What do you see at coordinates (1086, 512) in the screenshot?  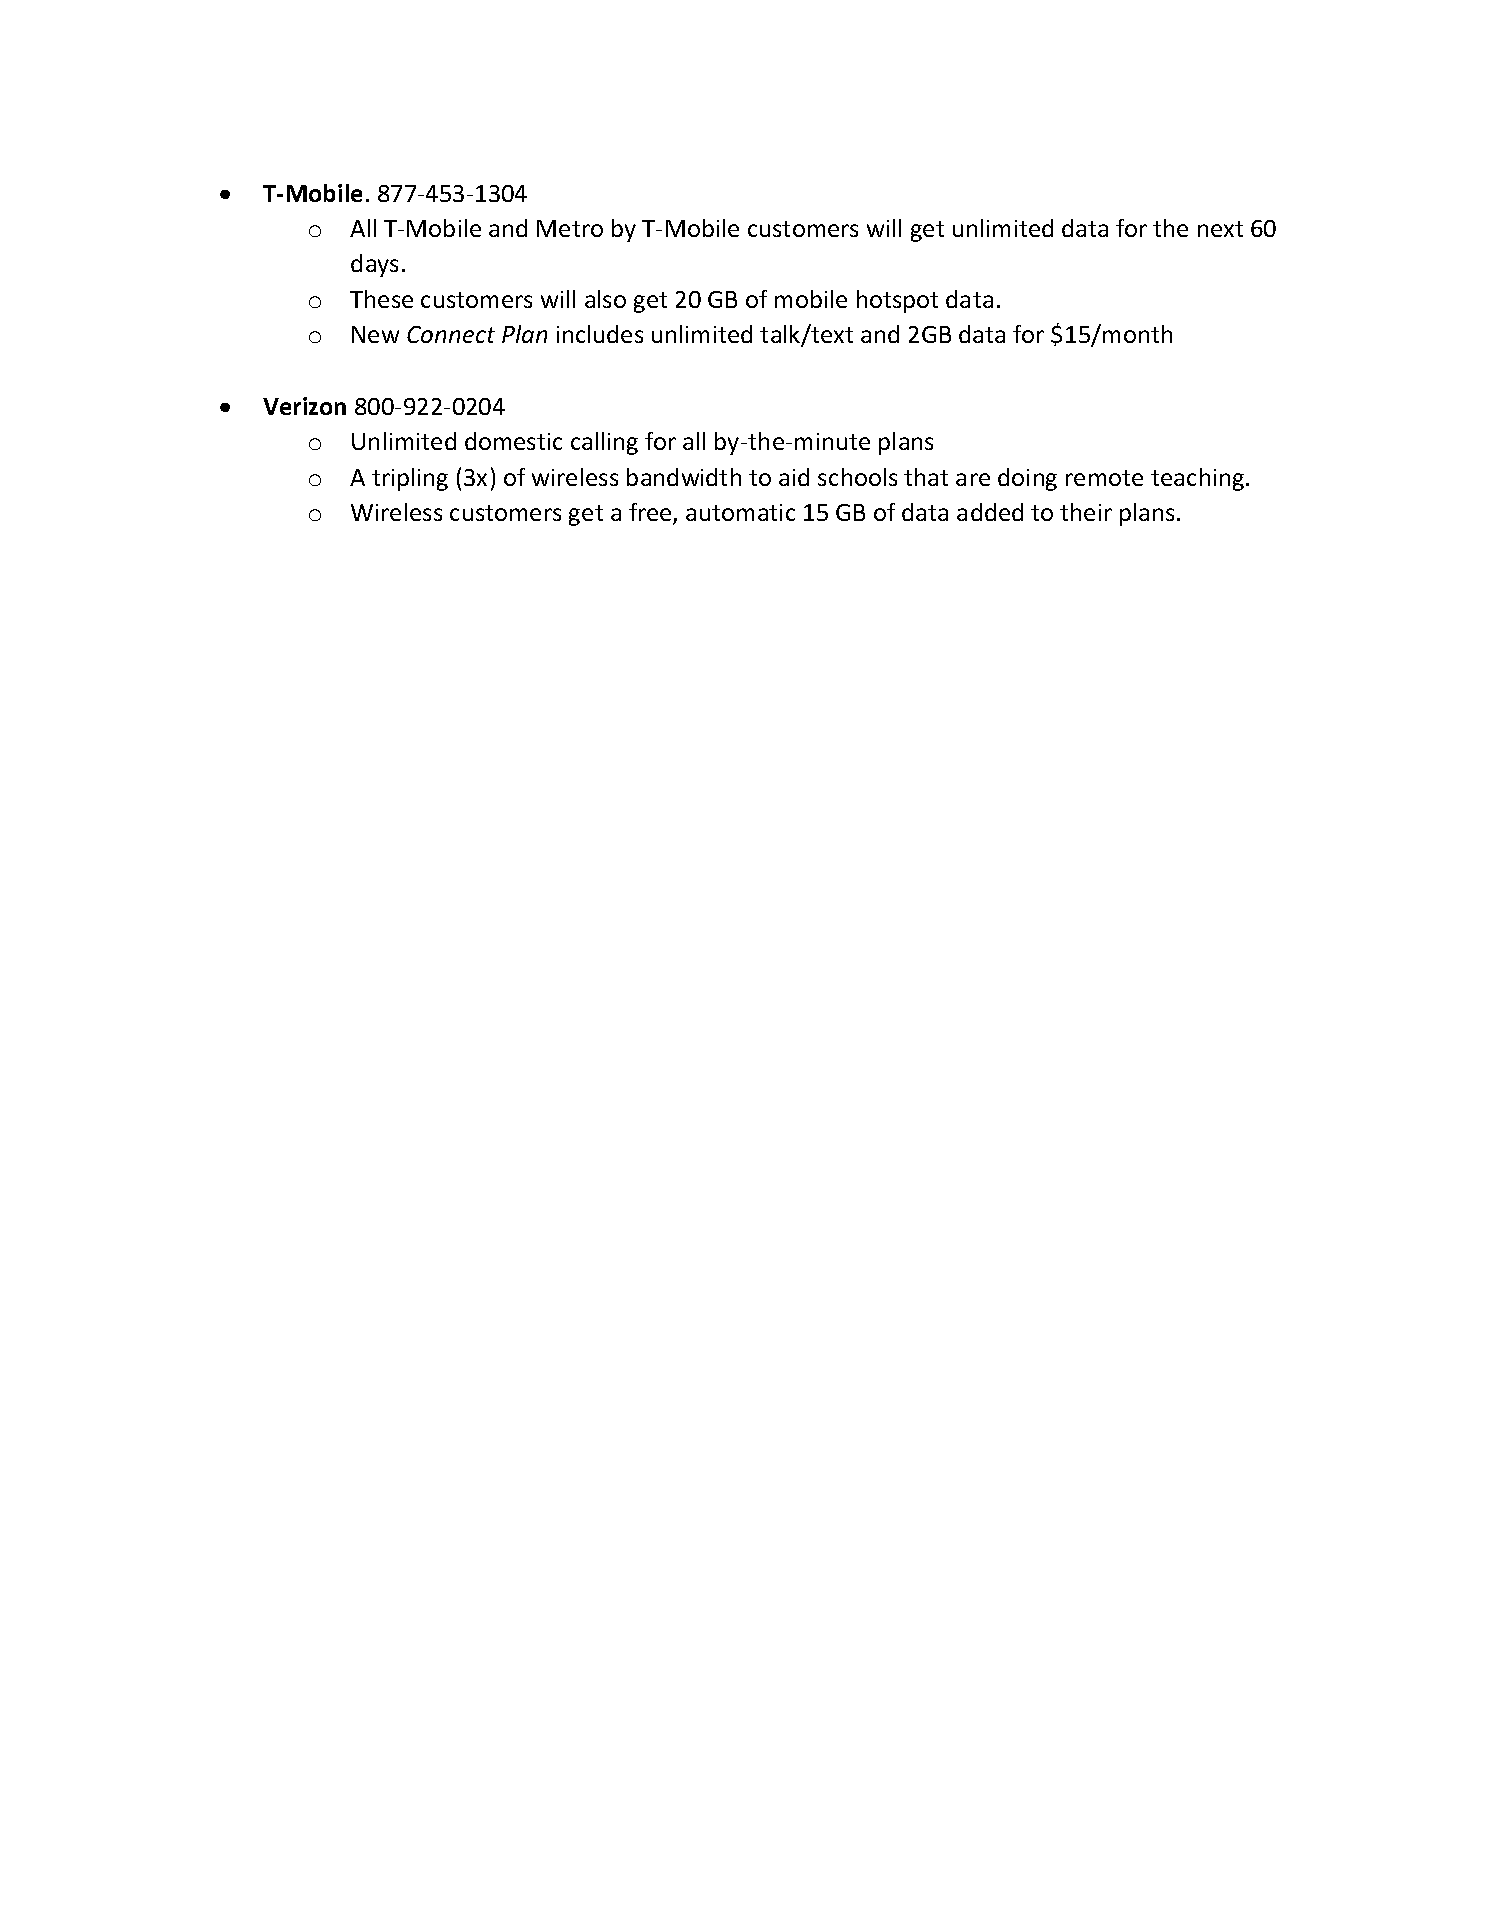 I see `their` at bounding box center [1086, 512].
